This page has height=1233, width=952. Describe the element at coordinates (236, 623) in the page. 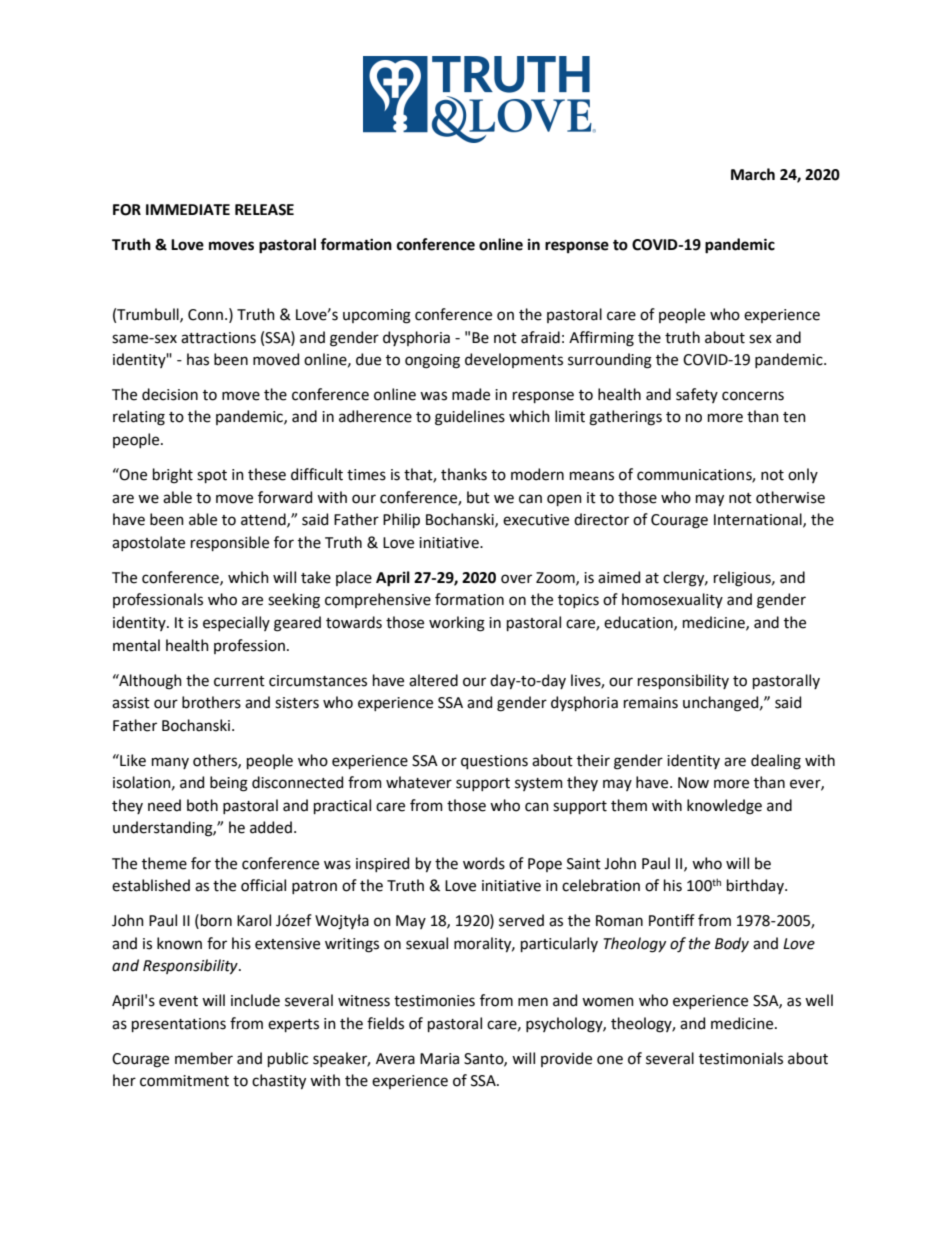

I see `especially` at that location.
